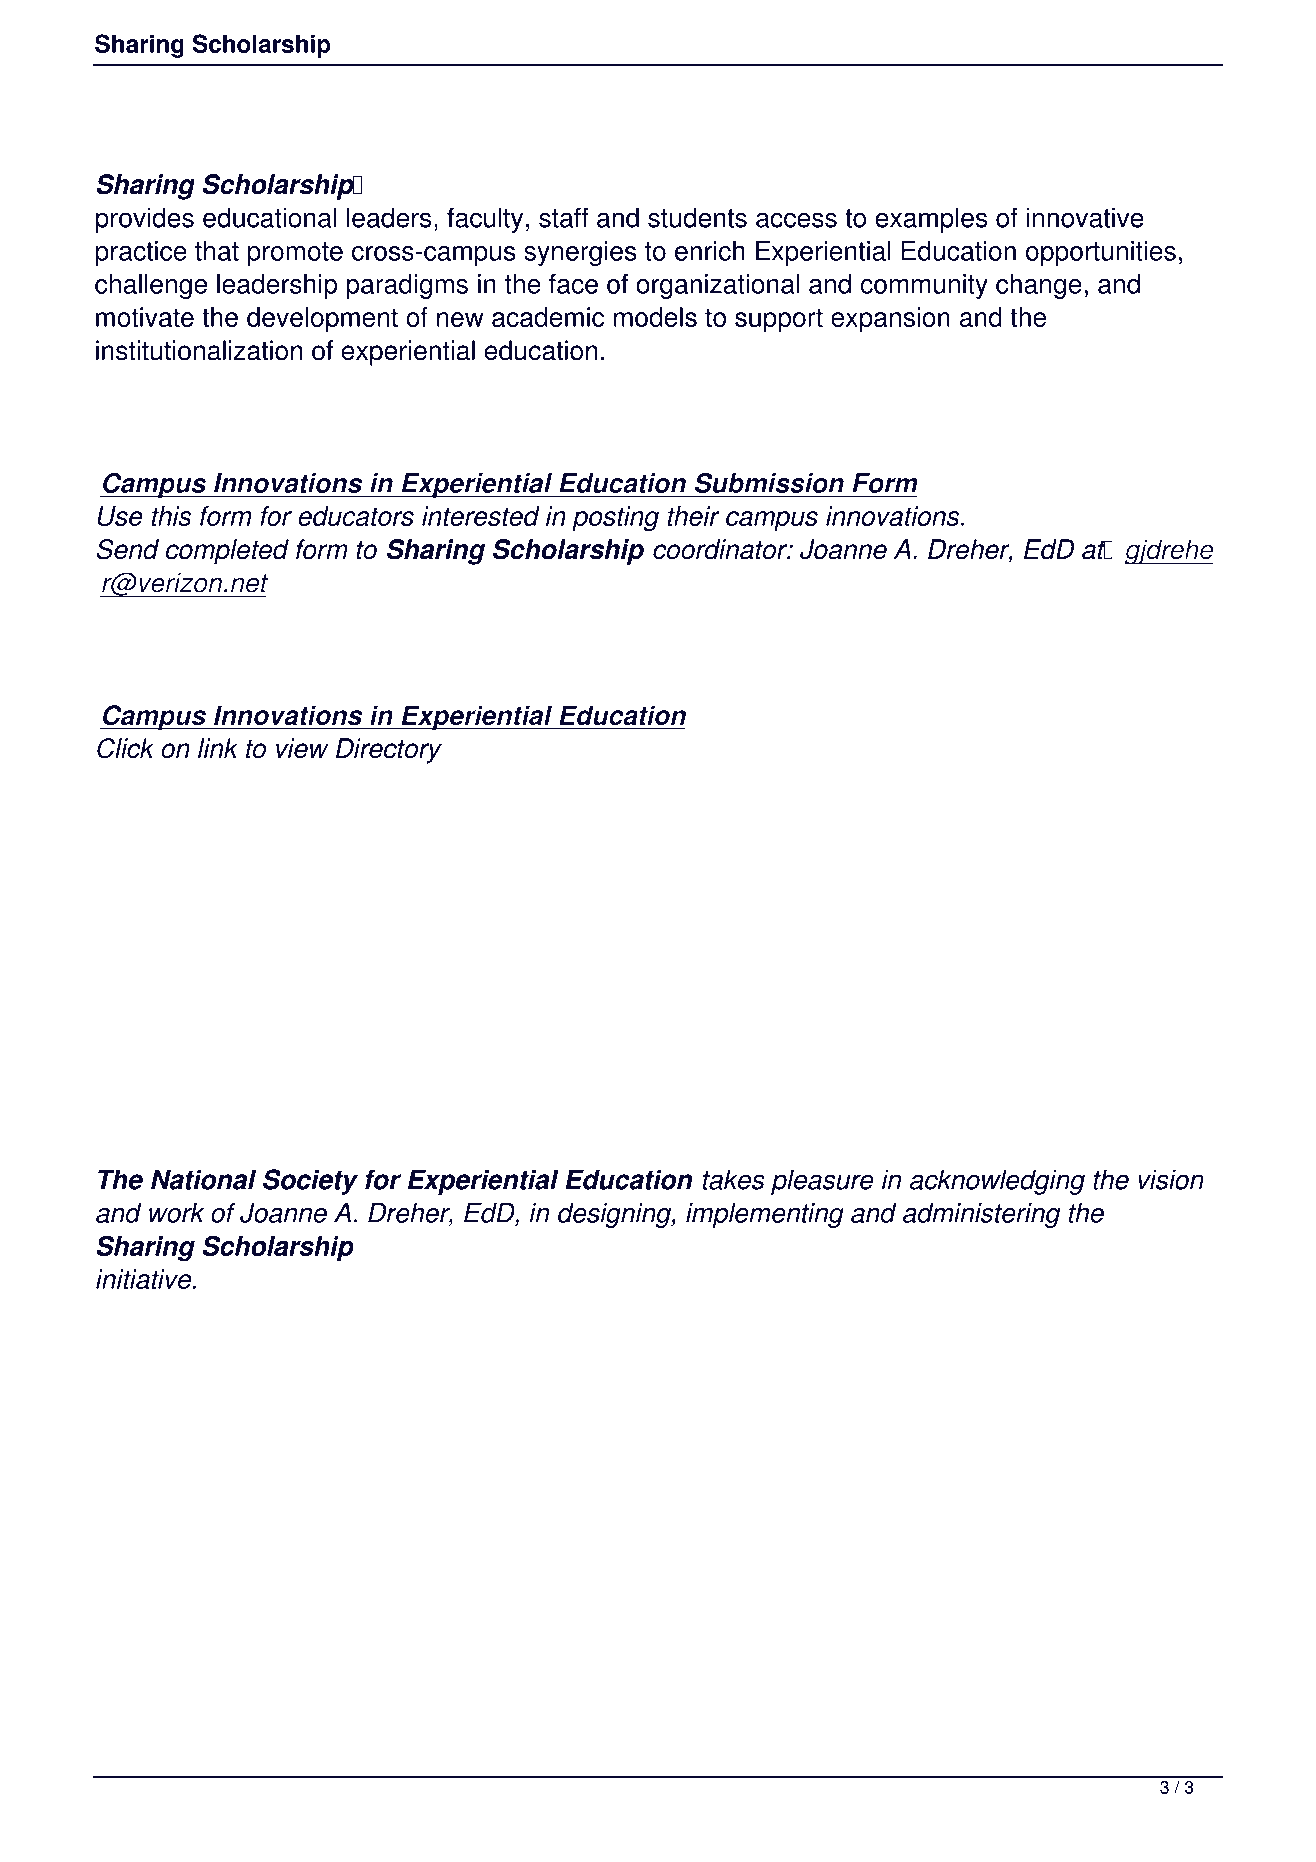  Describe the element at coordinates (176, 1213) in the document. I see `work` at that location.
